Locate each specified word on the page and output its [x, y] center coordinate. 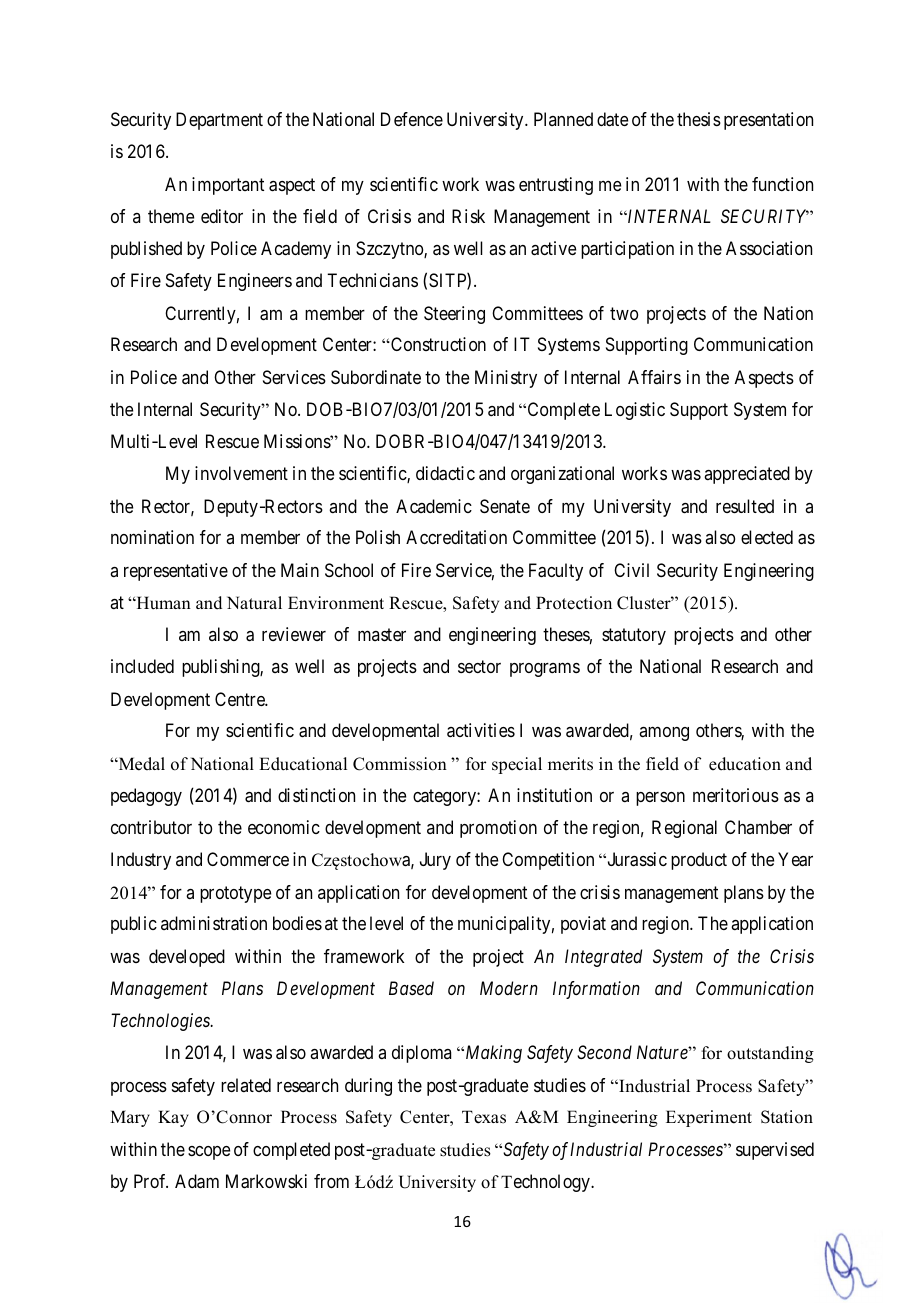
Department [219, 121]
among [664, 734]
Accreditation [456, 537]
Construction [437, 344]
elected [767, 537]
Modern [509, 988]
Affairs [654, 377]
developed [187, 958]
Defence [412, 119]
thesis [699, 119]
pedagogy [146, 797]
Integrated [603, 958]
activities [481, 730]
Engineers [255, 282]
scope [209, 1153]
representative [176, 572]
